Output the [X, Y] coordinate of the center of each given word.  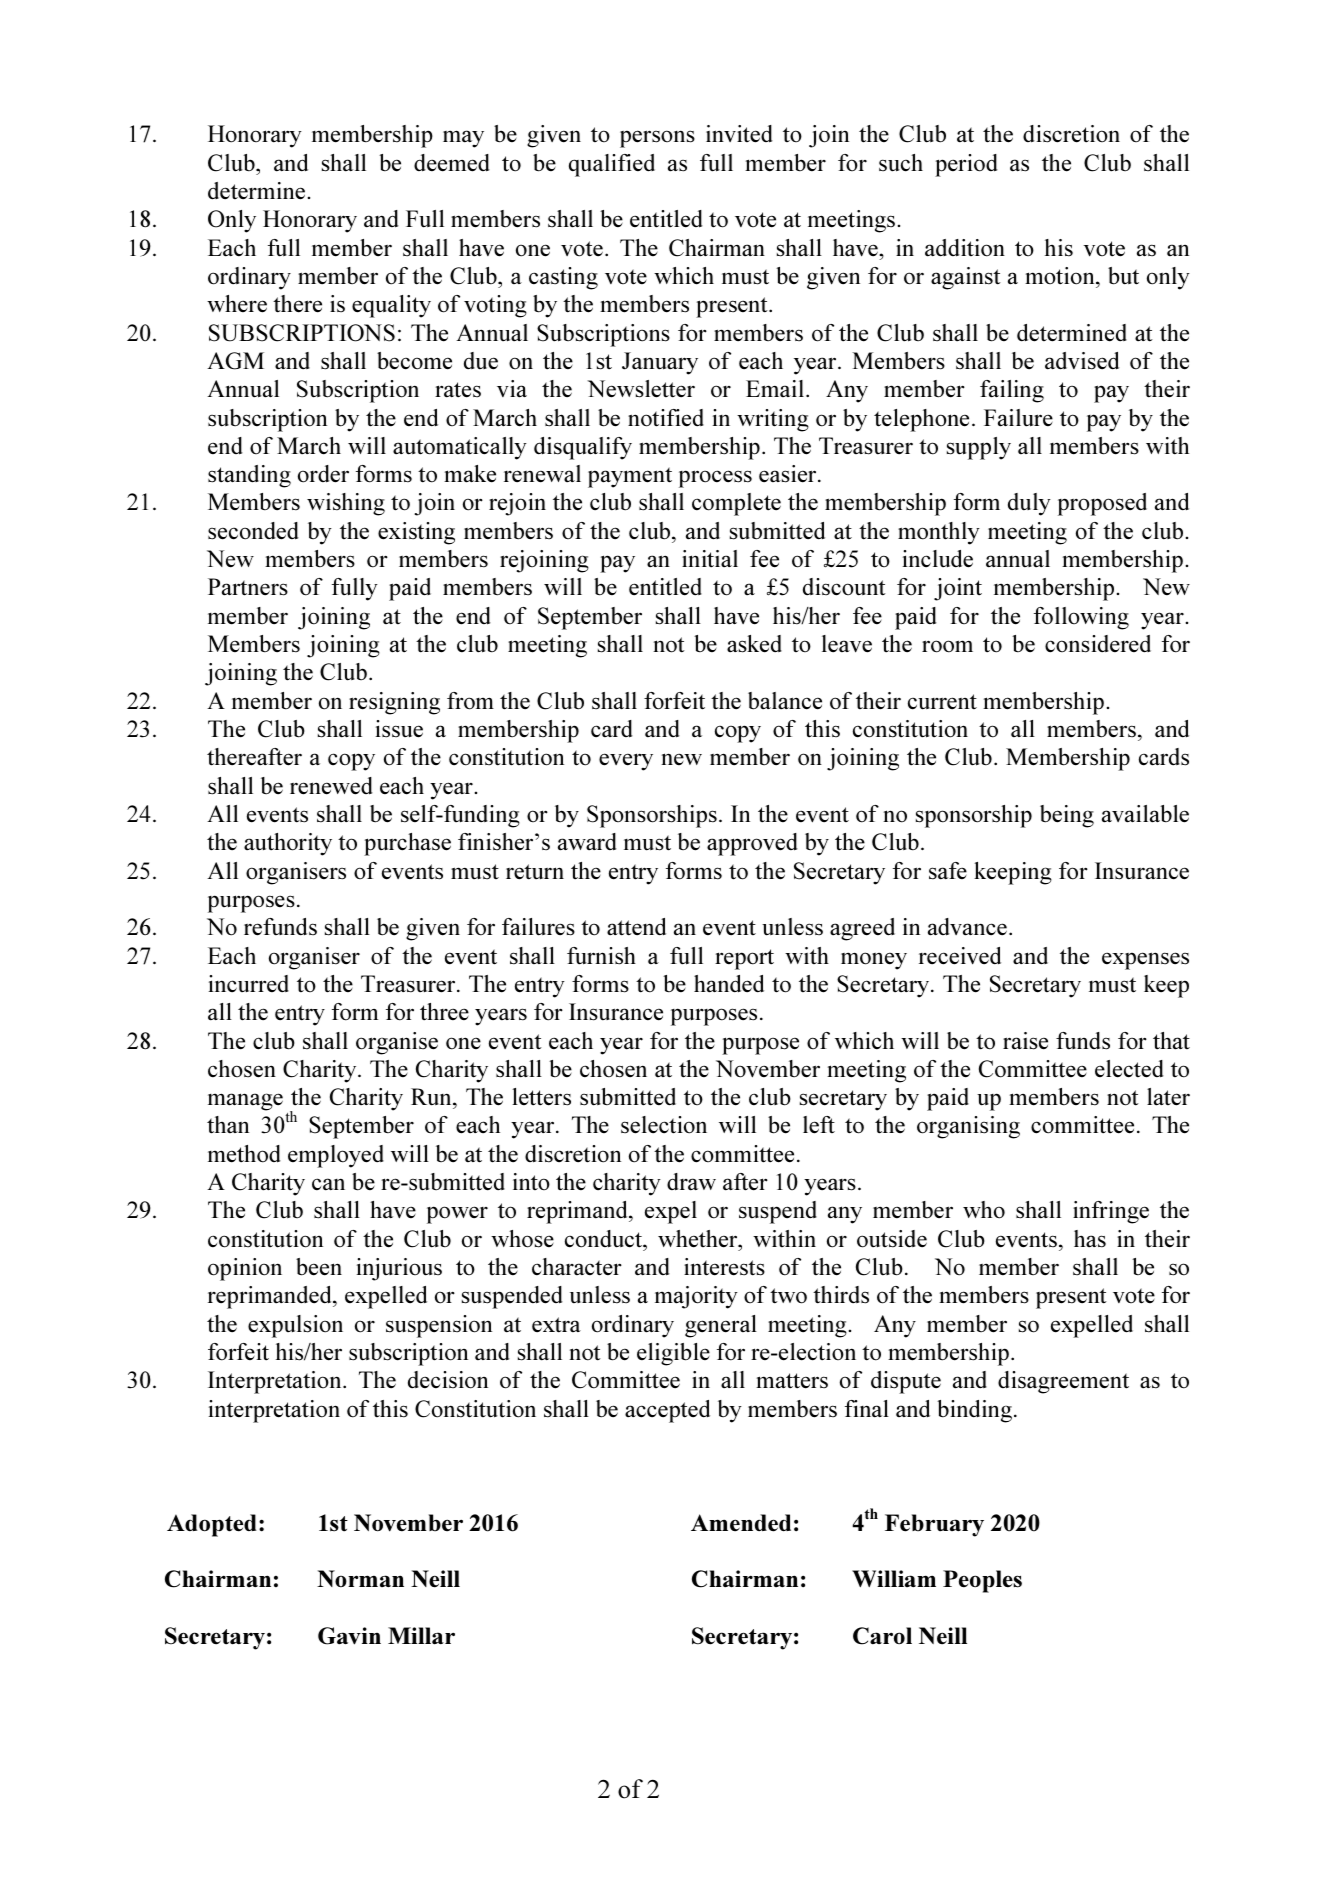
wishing [346, 504]
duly [1029, 504]
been [319, 1267]
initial [710, 559]
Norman [360, 1578]
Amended [741, 1523]
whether [699, 1239]
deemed [451, 163]
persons [657, 139]
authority [288, 844]
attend [636, 927]
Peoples [982, 1581]
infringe [1111, 1212]
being [1067, 816]
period [966, 165]
